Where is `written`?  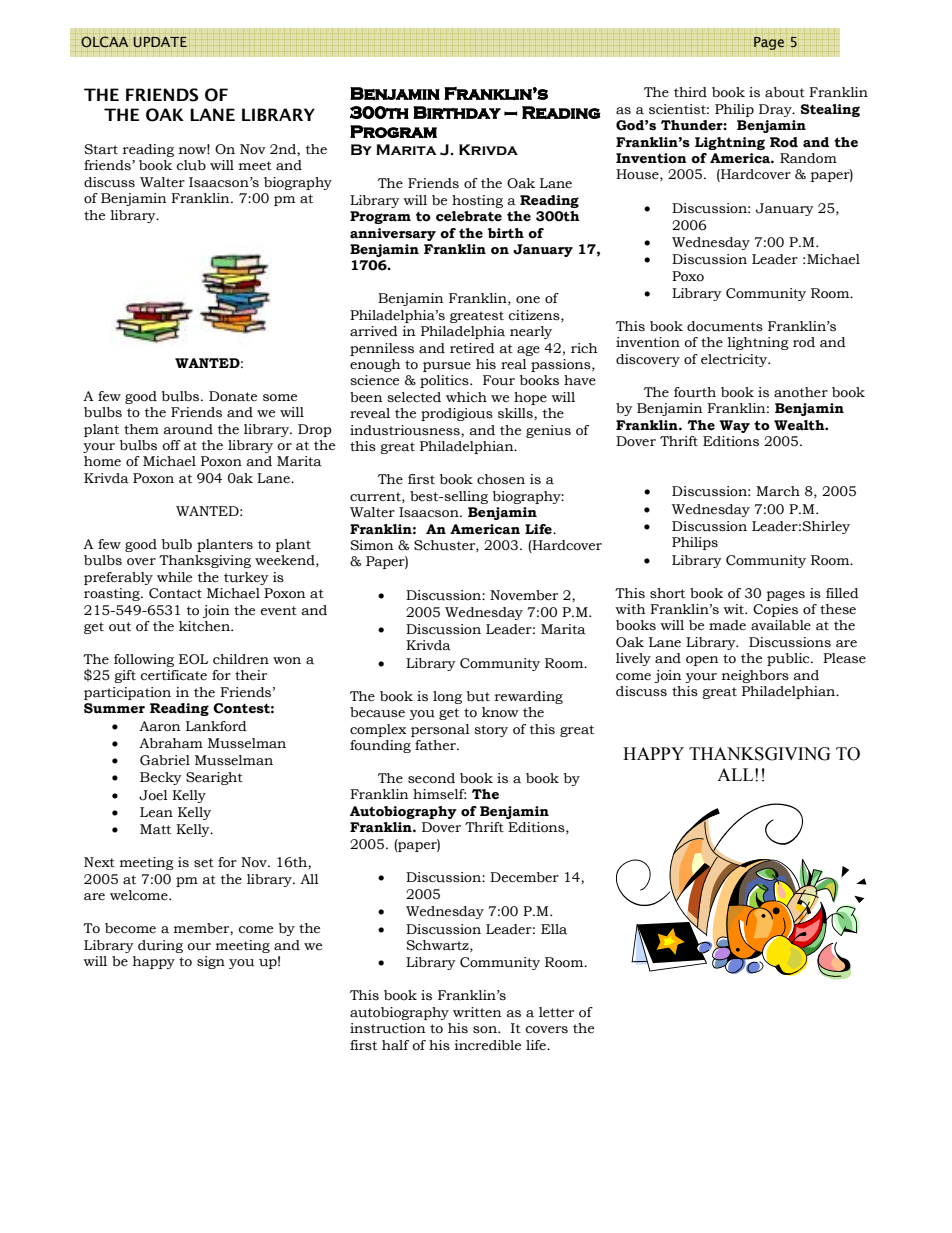 written is located at coordinates (477, 1012).
